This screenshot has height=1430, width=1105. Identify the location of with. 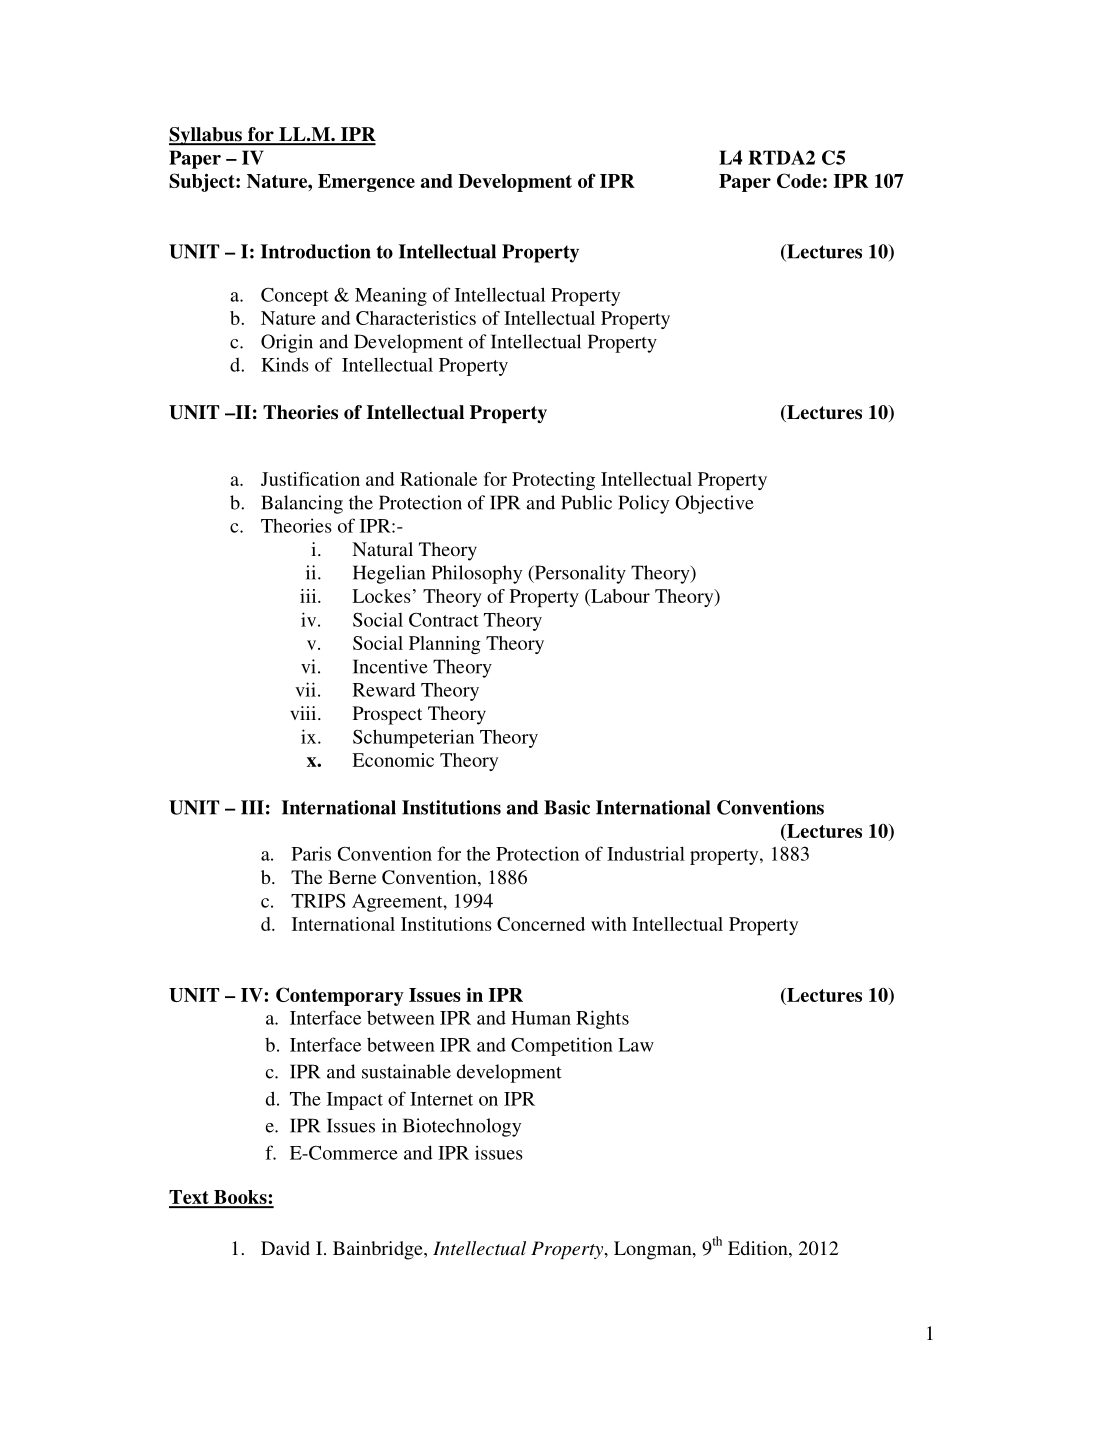
(609, 924).
